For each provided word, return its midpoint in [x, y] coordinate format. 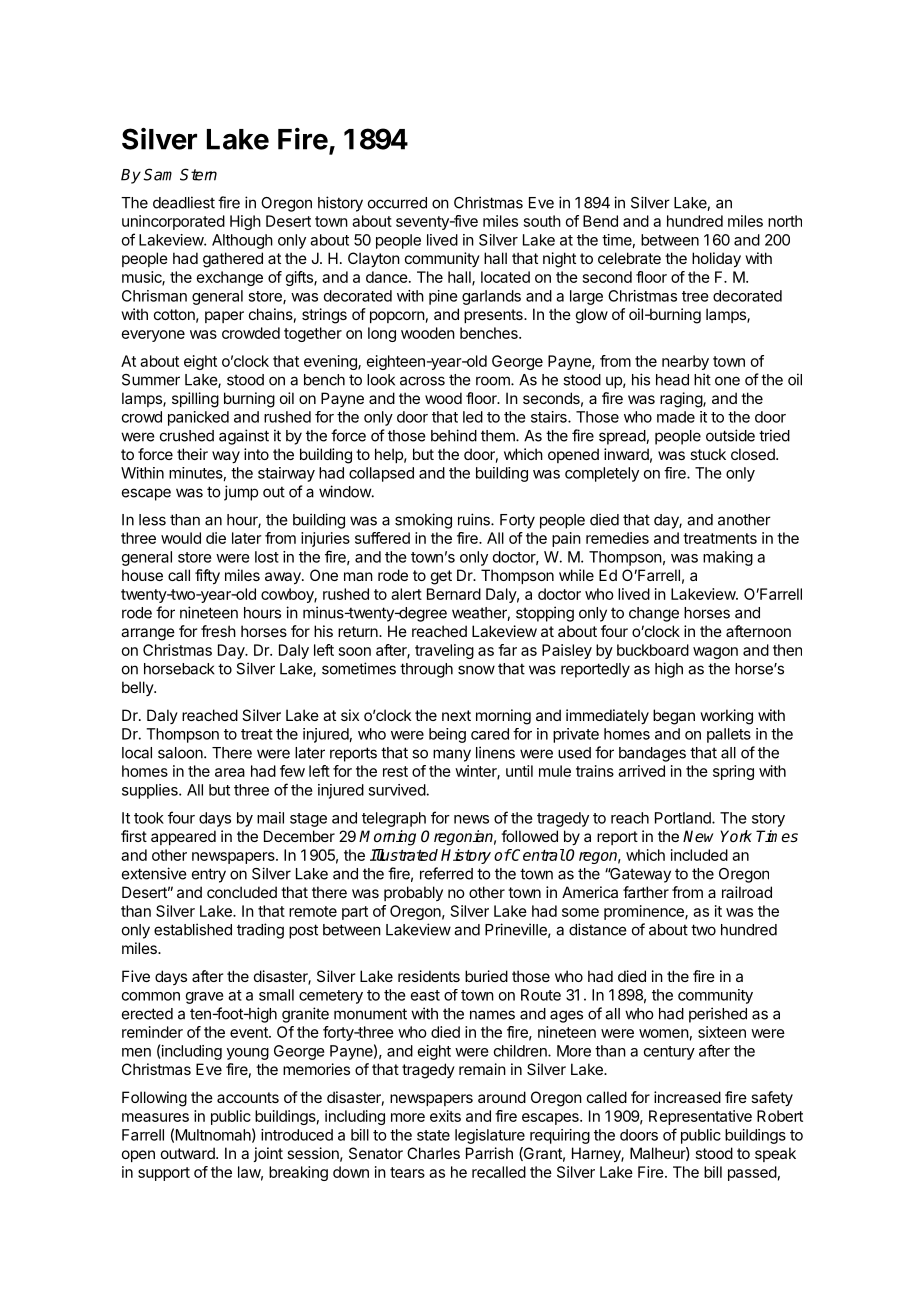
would [181, 538]
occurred [397, 203]
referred [446, 873]
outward [189, 1153]
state [433, 1135]
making [728, 558]
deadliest [184, 202]
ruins [475, 519]
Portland [684, 818]
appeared [183, 837]
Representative [700, 1117]
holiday [716, 260]
